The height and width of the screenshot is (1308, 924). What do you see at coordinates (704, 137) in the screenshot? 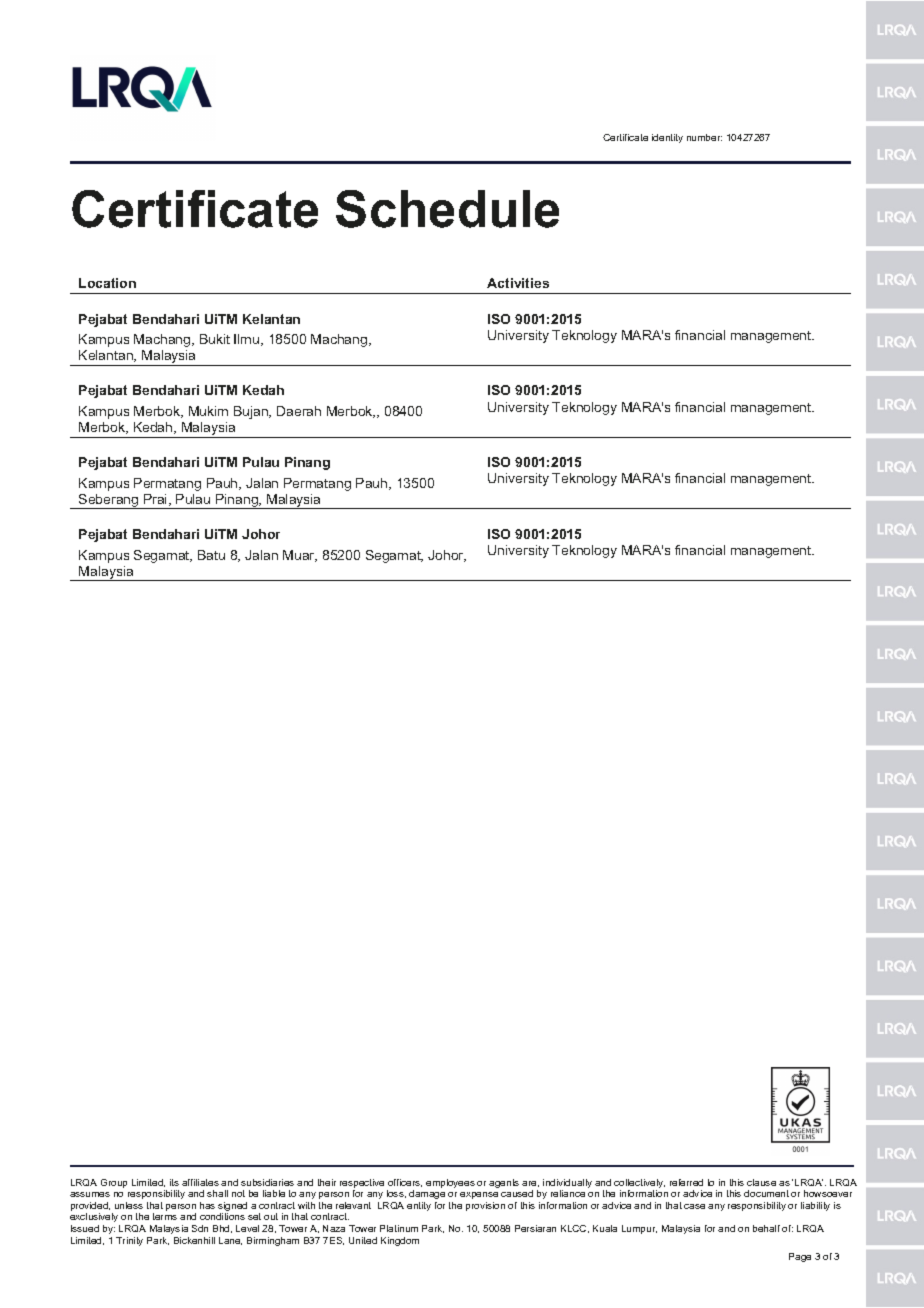
I see `number` at bounding box center [704, 137].
